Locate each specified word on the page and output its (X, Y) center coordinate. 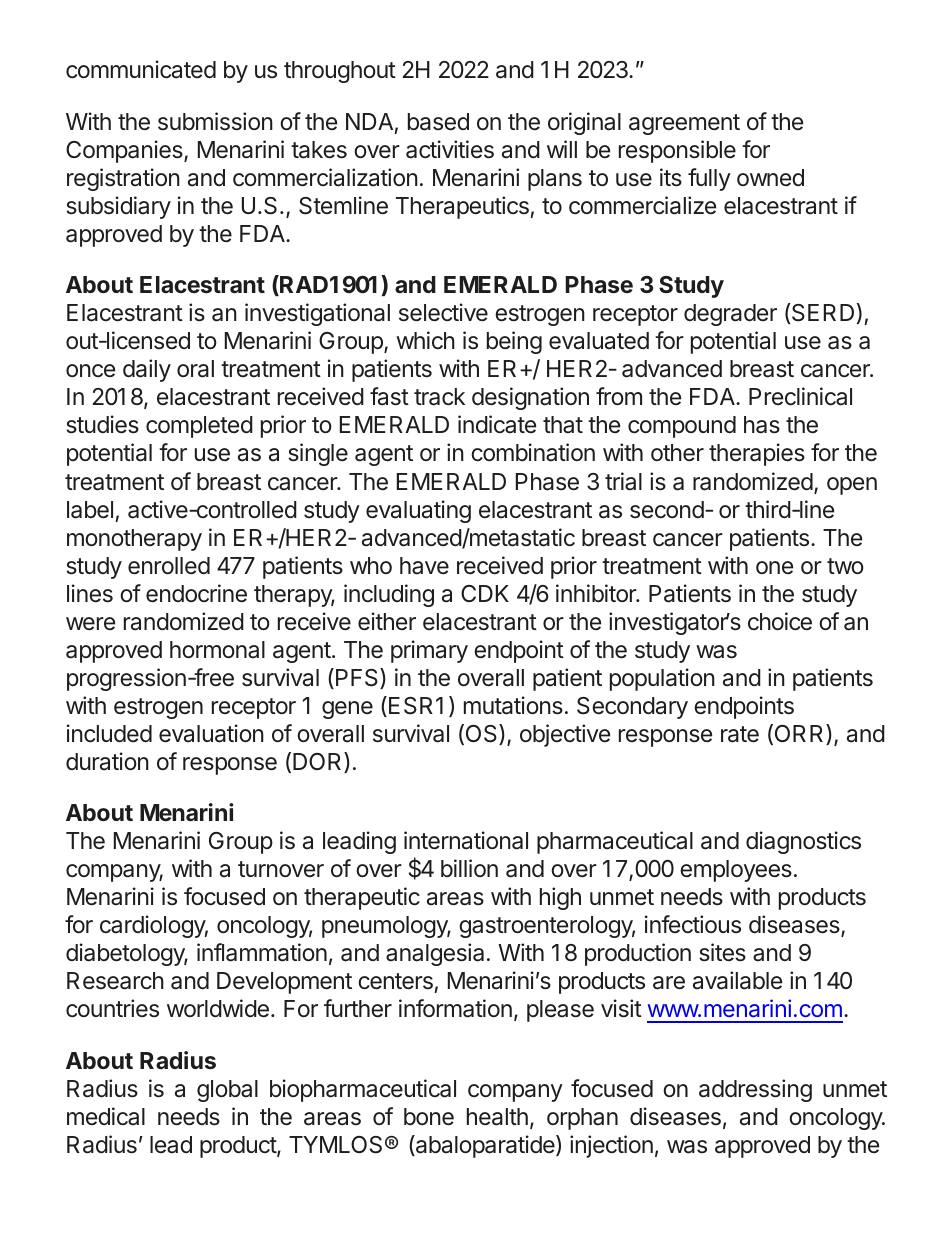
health (497, 1117)
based (438, 122)
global (227, 1091)
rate (740, 734)
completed (199, 427)
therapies (757, 454)
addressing (755, 1090)
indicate (497, 424)
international (466, 840)
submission (215, 121)
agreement (684, 124)
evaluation (211, 733)
